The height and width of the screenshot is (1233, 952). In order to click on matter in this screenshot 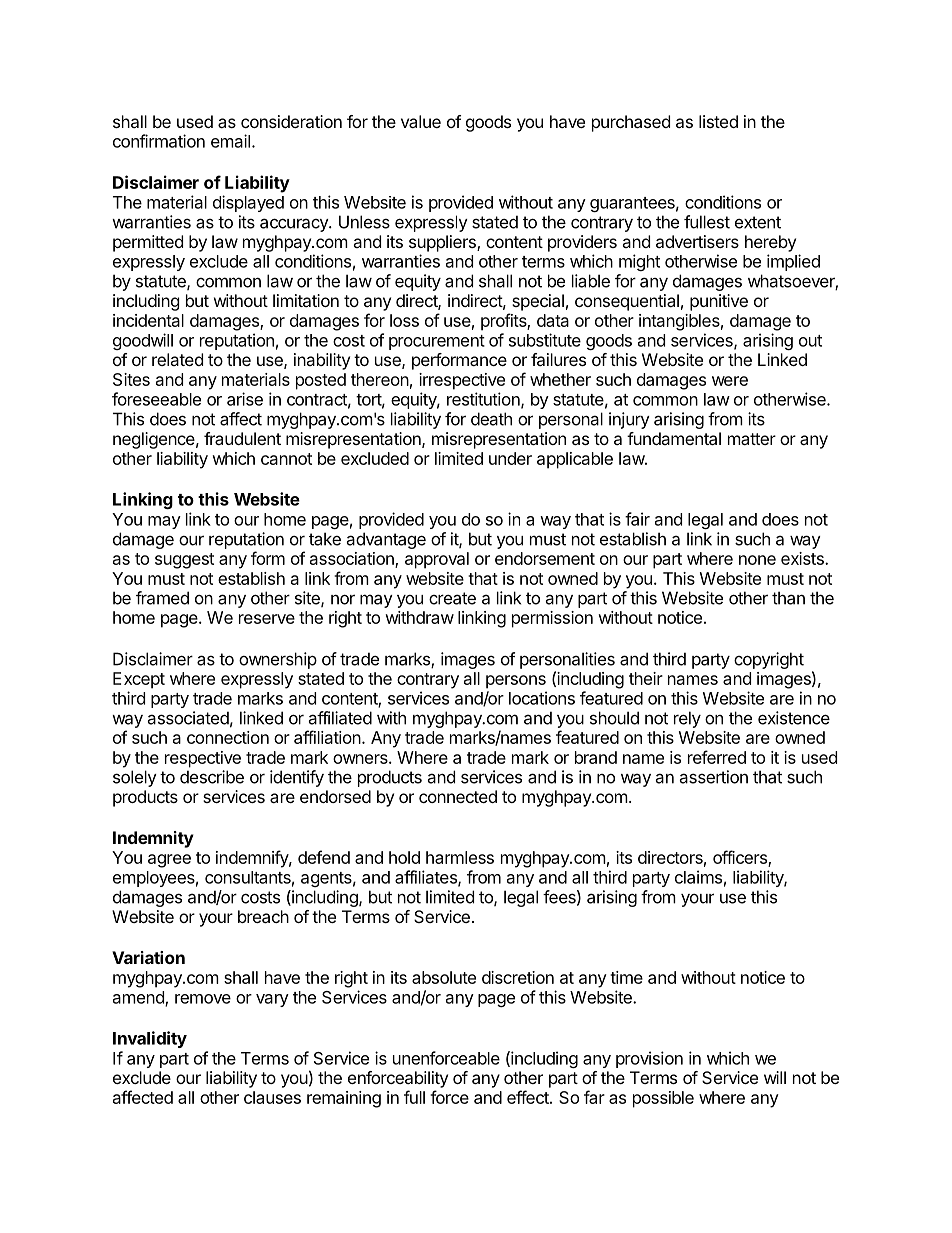, I will do `click(752, 439)`.
